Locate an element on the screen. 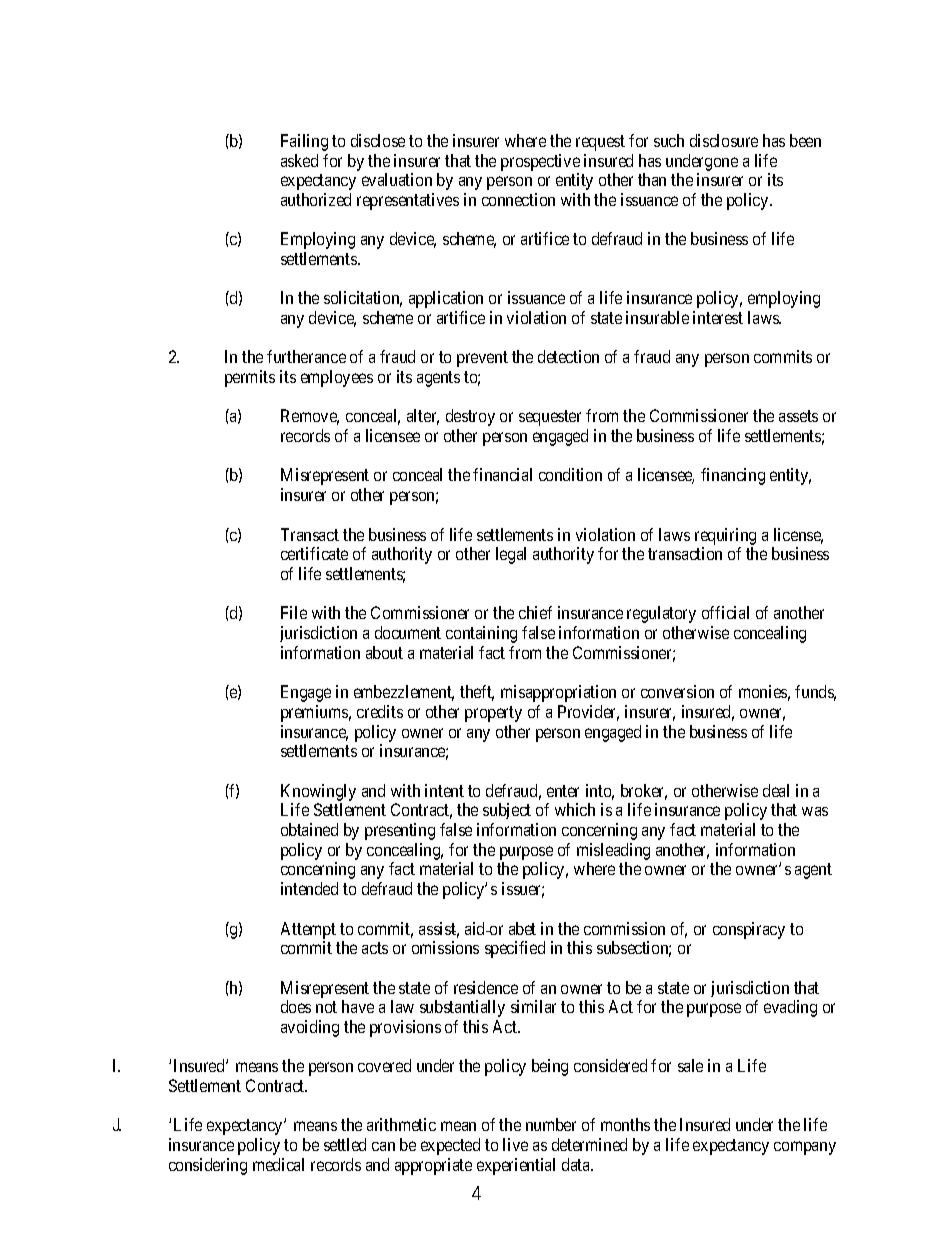  prospective is located at coordinates (540, 162).
